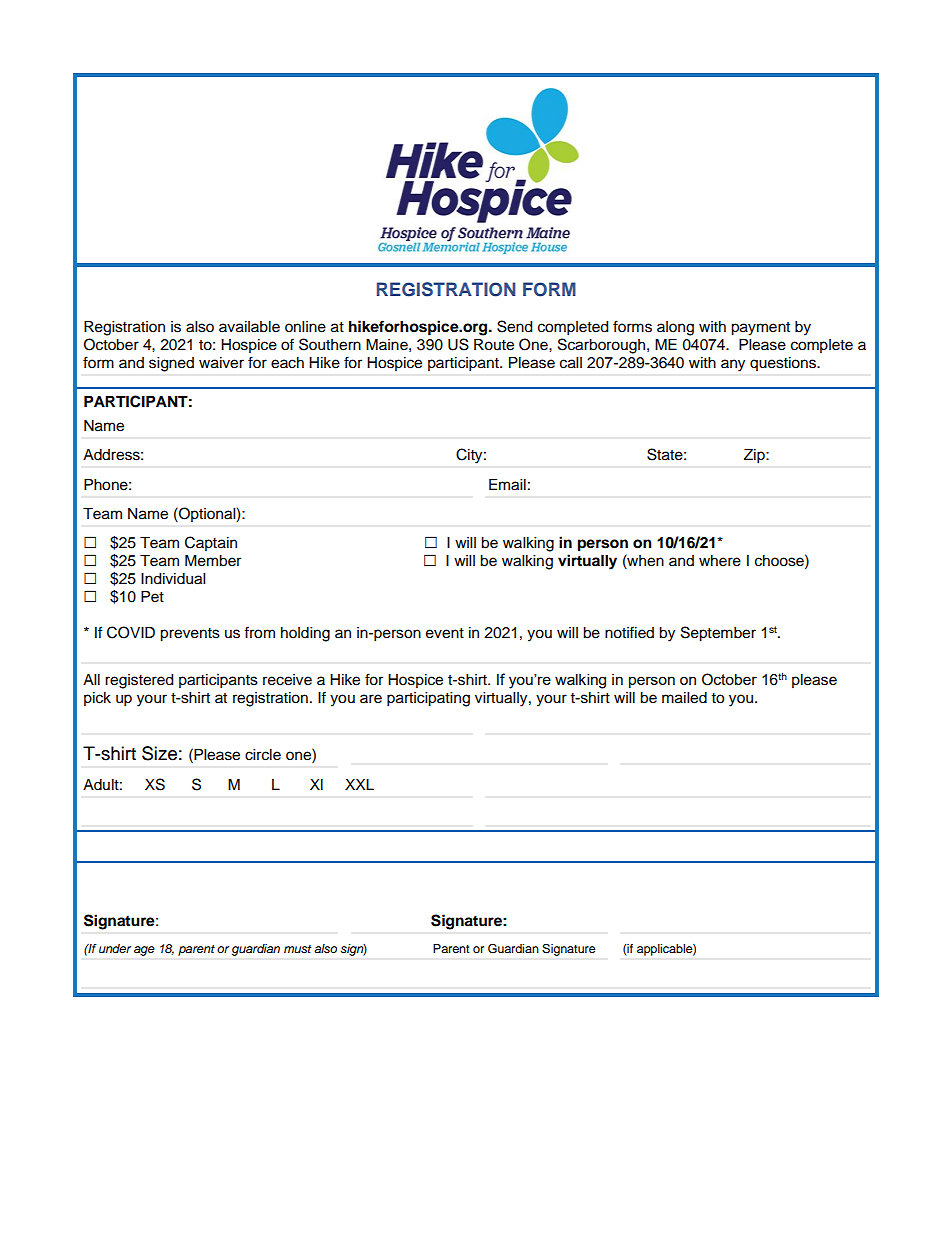 The height and width of the image is (1233, 952). What do you see at coordinates (428, 699) in the image?
I see `participating` at bounding box center [428, 699].
